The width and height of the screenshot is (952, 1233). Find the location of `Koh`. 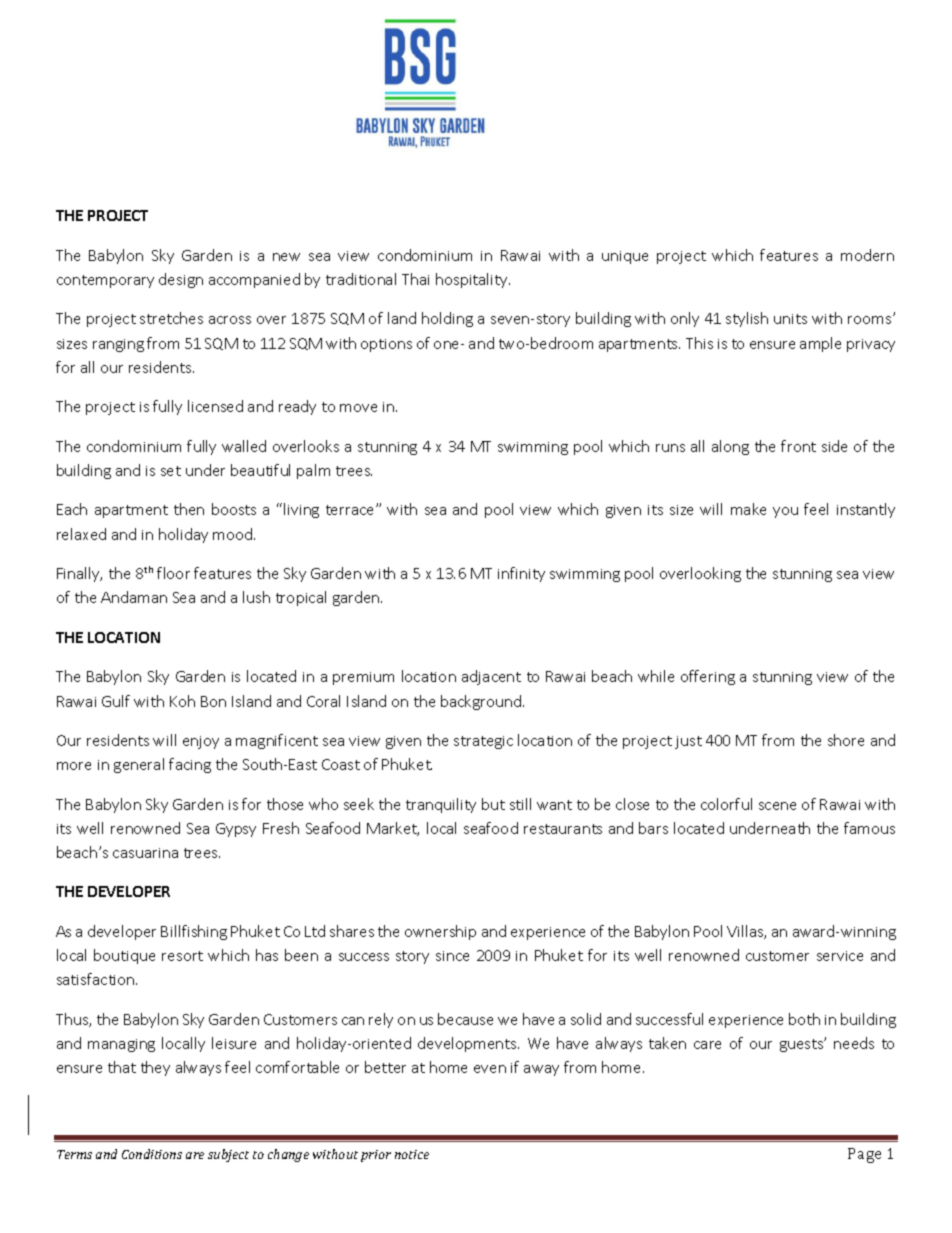

Koh is located at coordinates (182, 701).
